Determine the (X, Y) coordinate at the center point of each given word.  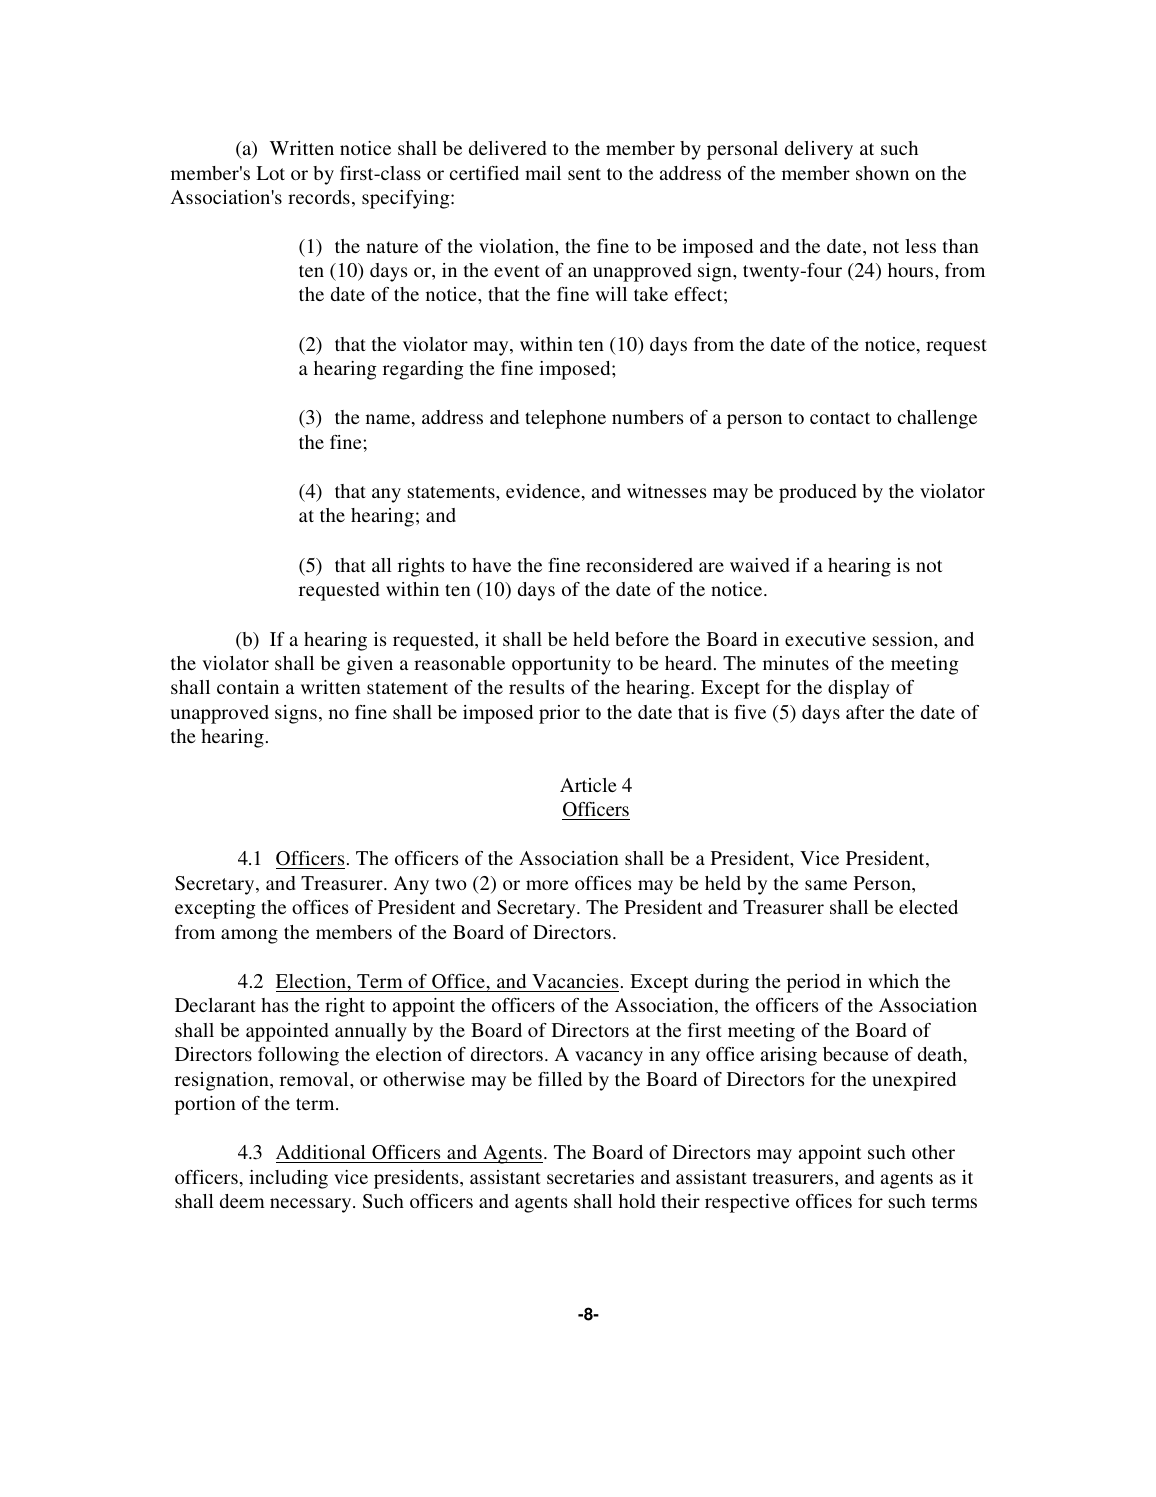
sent (584, 174)
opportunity (561, 665)
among (249, 936)
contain (248, 687)
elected (928, 907)
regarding (423, 370)
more (547, 885)
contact (840, 418)
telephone (565, 419)
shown (882, 173)
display (859, 689)
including (288, 1179)
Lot (270, 173)
